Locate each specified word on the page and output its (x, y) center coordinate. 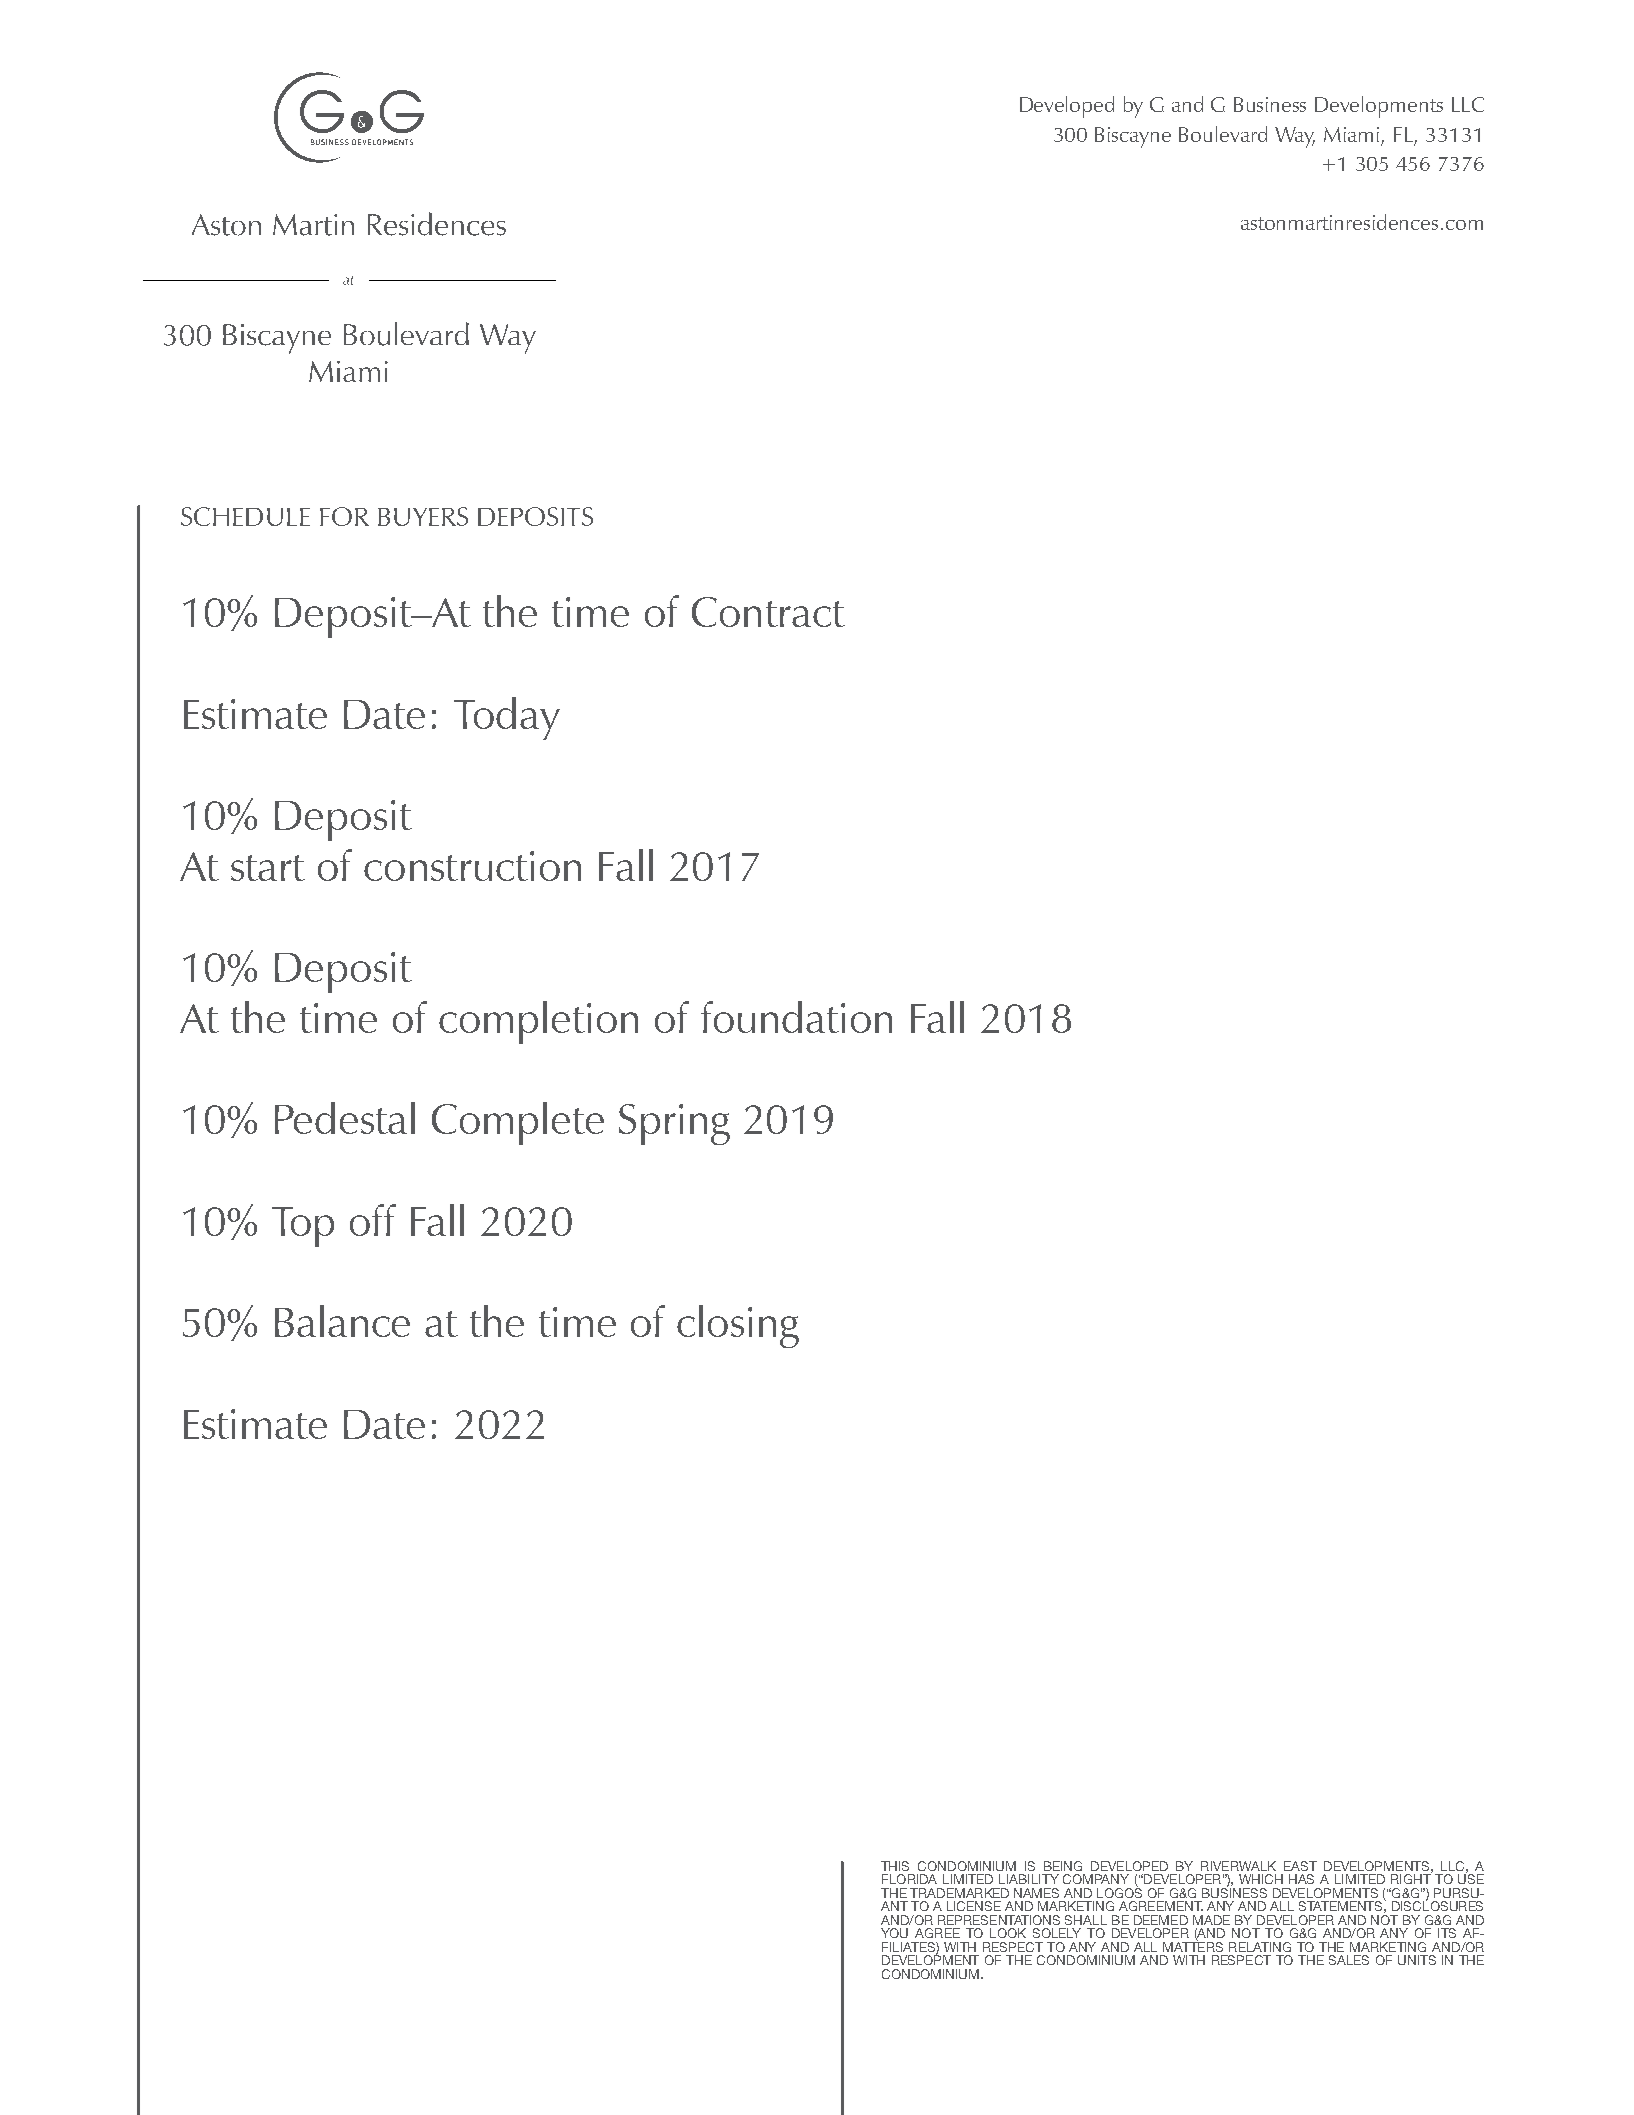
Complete (518, 1123)
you (894, 1933)
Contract (768, 612)
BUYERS (423, 516)
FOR (344, 516)
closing (738, 1326)
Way (1295, 137)
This (895, 1866)
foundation (796, 1017)
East (1300, 1866)
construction (472, 866)
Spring (674, 1124)
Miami (1351, 134)
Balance (342, 1321)
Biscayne (1133, 137)
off (373, 1220)
